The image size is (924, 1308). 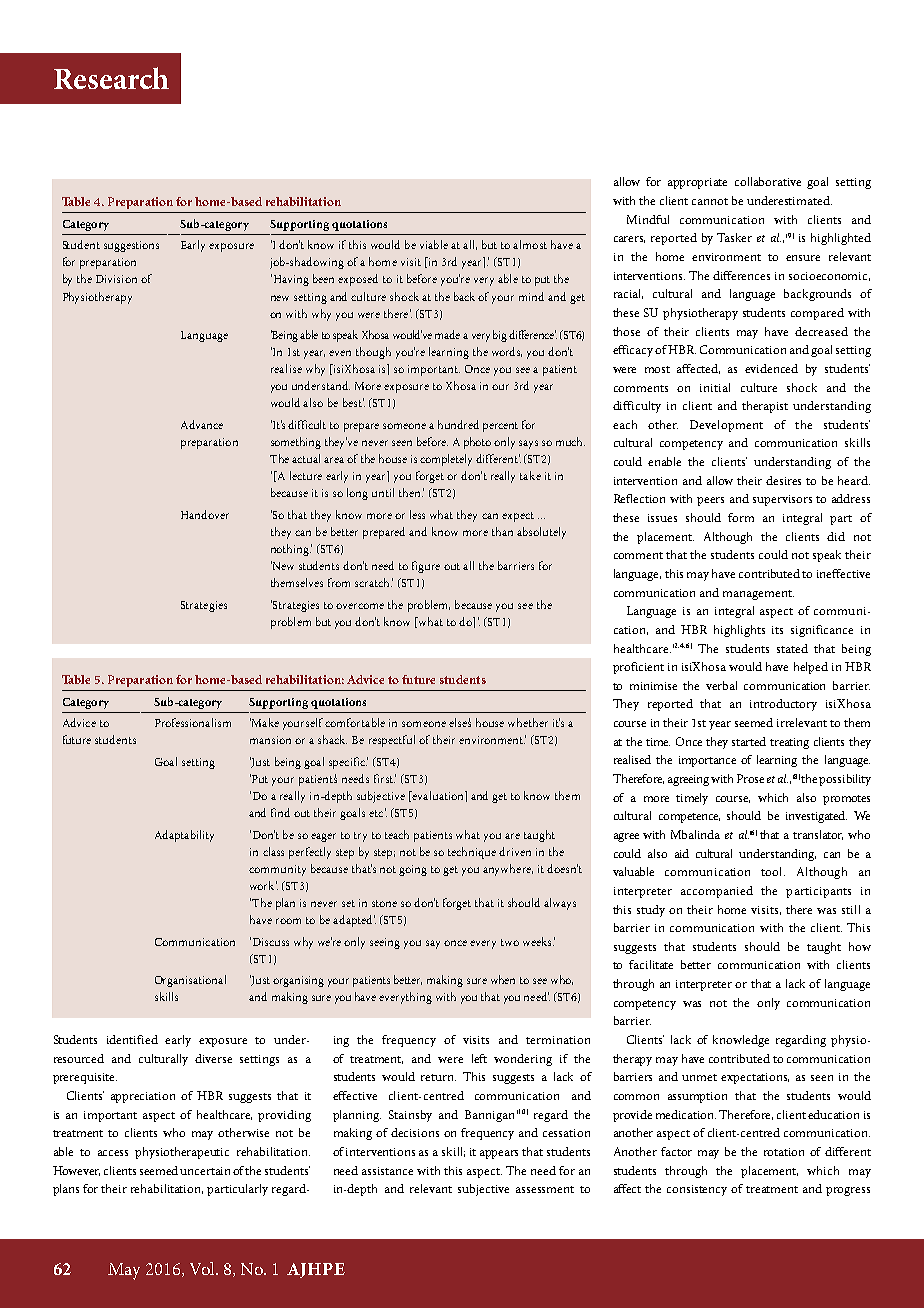 I want to click on whether, so click(x=528, y=722).
